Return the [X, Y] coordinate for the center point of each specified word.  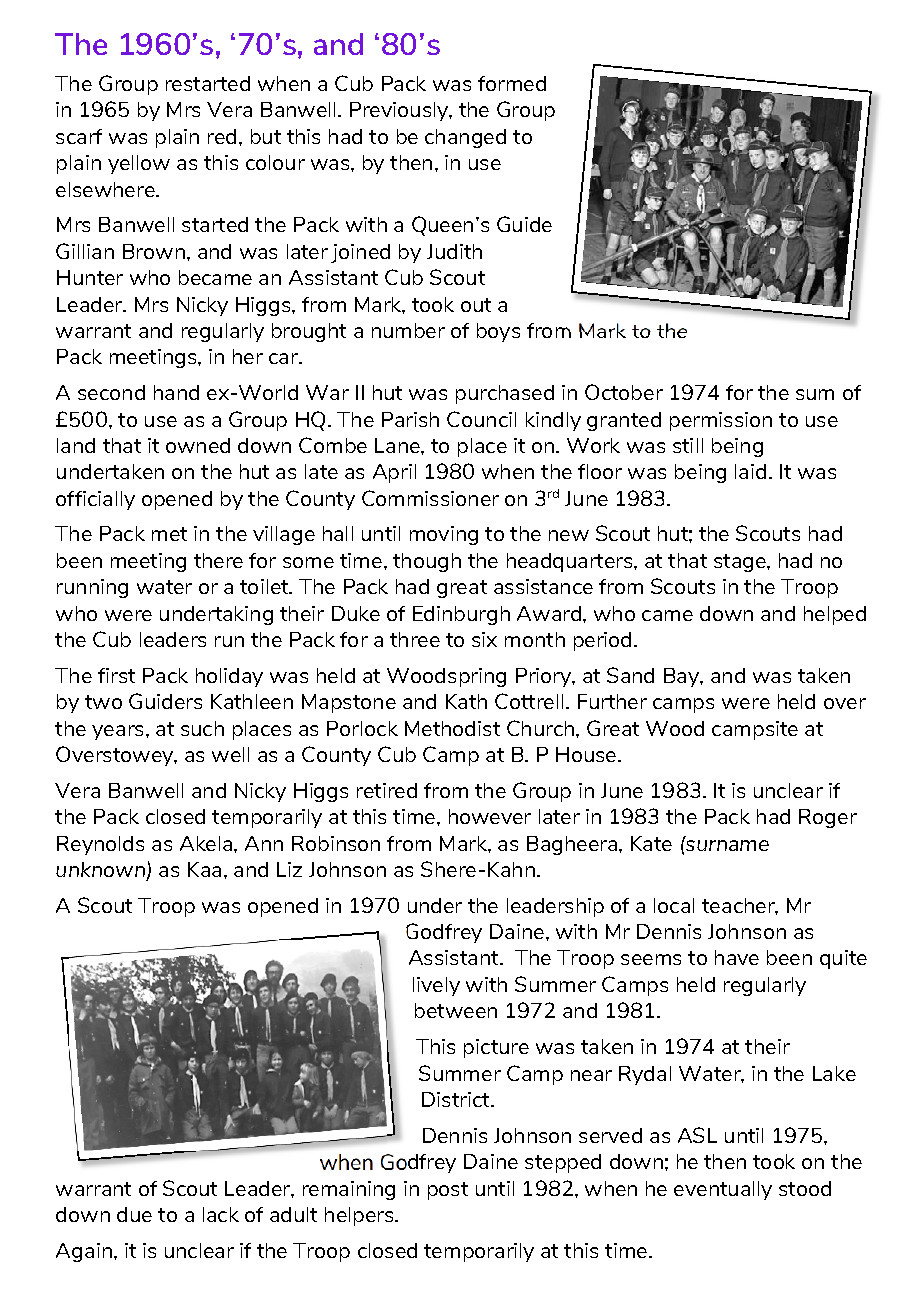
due [134, 1214]
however [490, 816]
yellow [139, 164]
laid [750, 471]
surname [726, 844]
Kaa [204, 869]
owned [198, 445]
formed [512, 83]
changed [465, 138]
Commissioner [430, 498]
